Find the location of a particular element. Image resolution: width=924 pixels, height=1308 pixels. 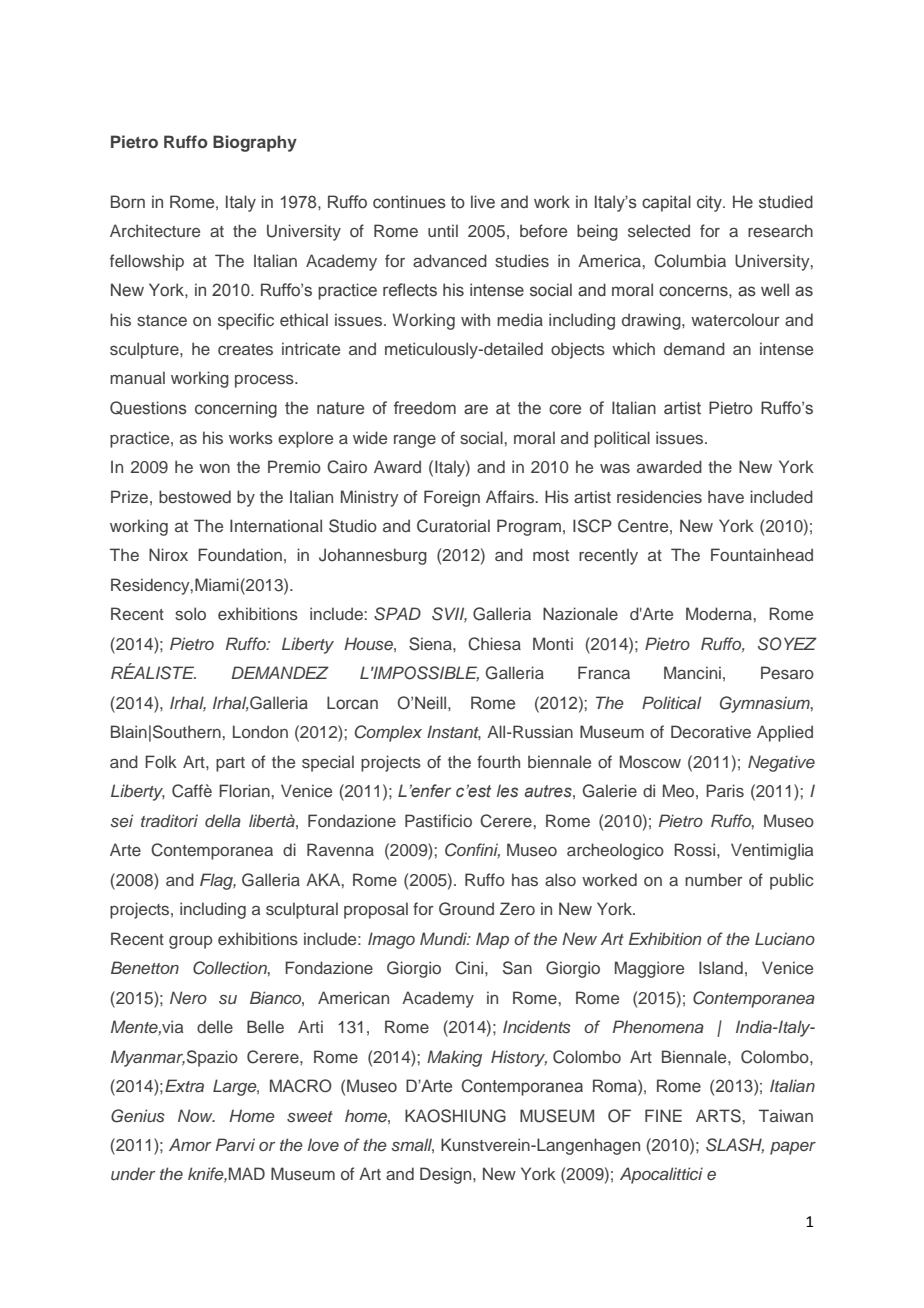

Design is located at coordinates (447, 1175).
